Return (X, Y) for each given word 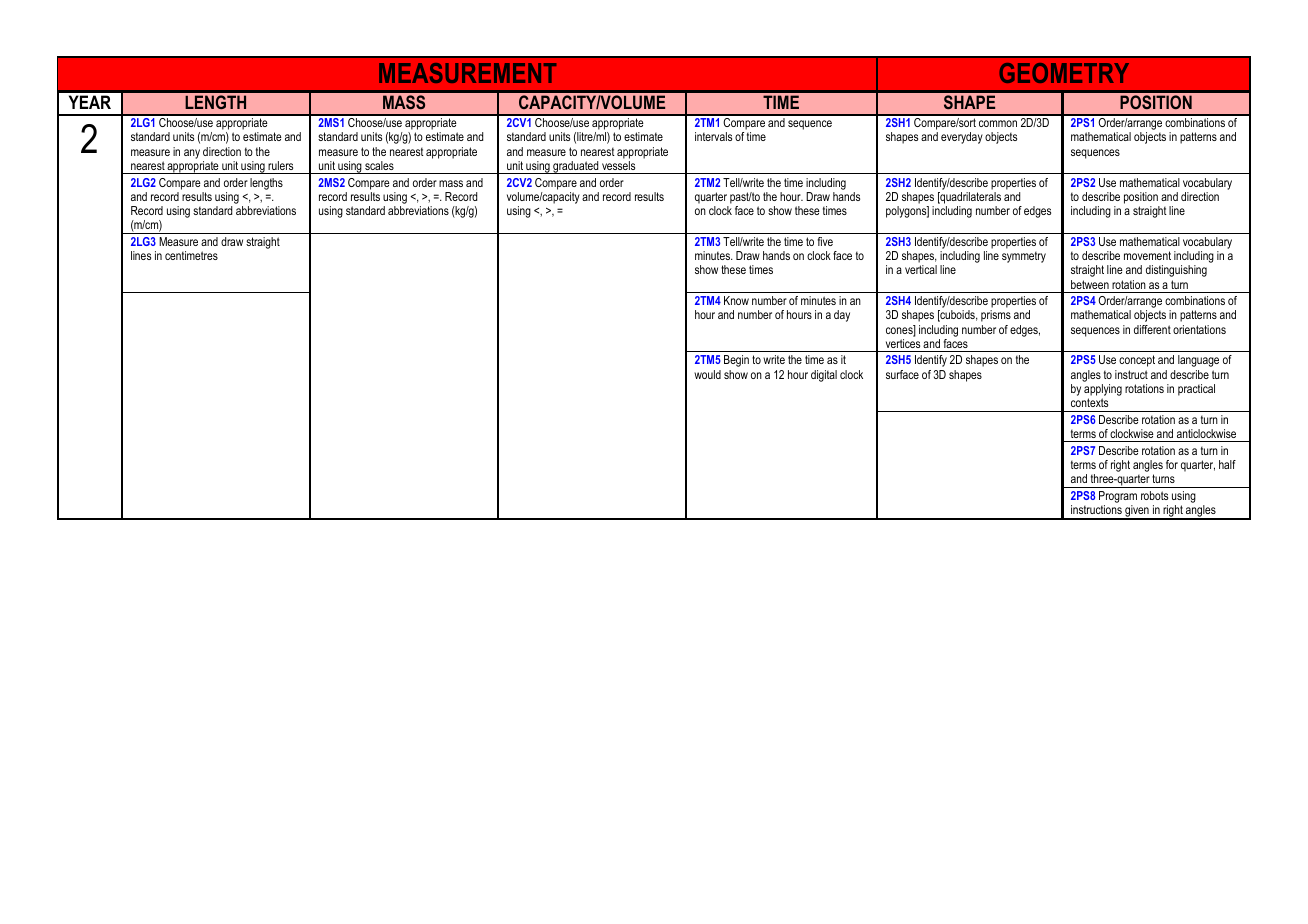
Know (736, 300)
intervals (713, 136)
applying (1103, 391)
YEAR (90, 102)
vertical (921, 269)
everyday (962, 138)
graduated (576, 167)
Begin (736, 361)
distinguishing (1176, 271)
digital (824, 376)
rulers (280, 165)
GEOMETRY (1064, 73)
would (707, 374)
